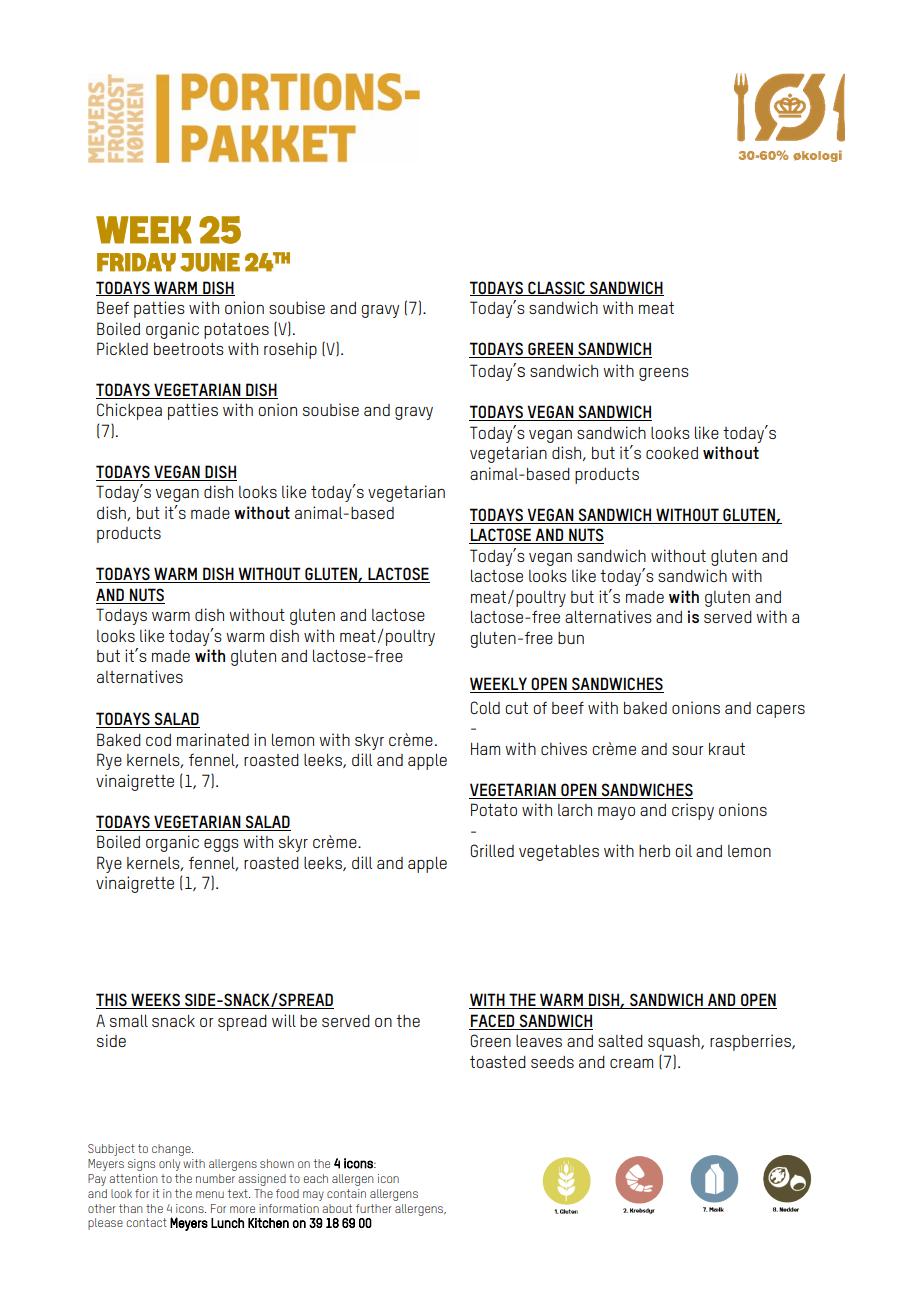 This page has height=1308, width=924. Describe the element at coordinates (210, 262) in the page. I see `JUNE` at that location.
